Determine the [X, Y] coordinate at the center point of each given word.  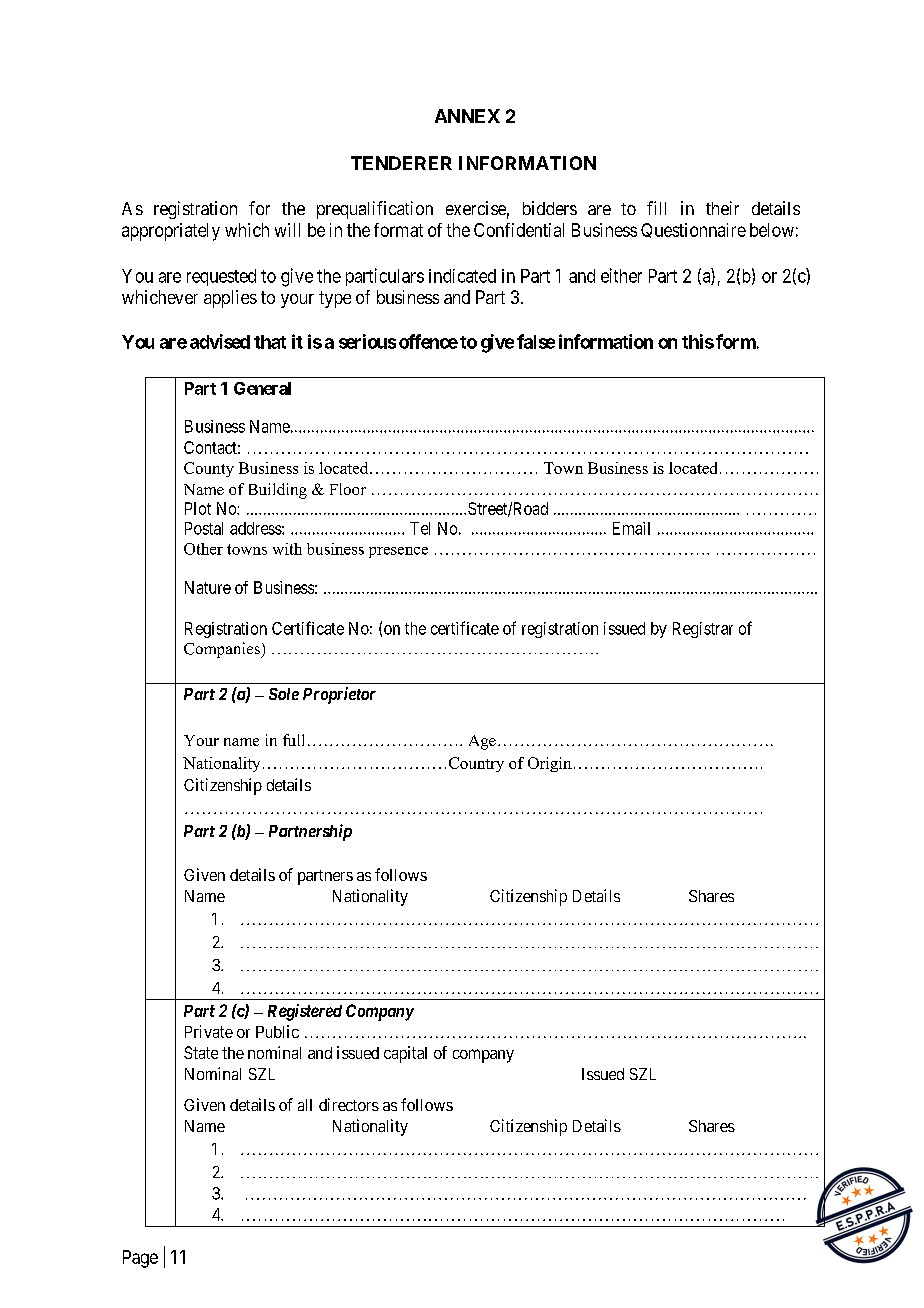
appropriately [171, 232]
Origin [550, 764]
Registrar [703, 630]
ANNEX [467, 116]
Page [140, 1259]
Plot [198, 508]
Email [631, 528]
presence [398, 552]
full [293, 740]
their [722, 208]
